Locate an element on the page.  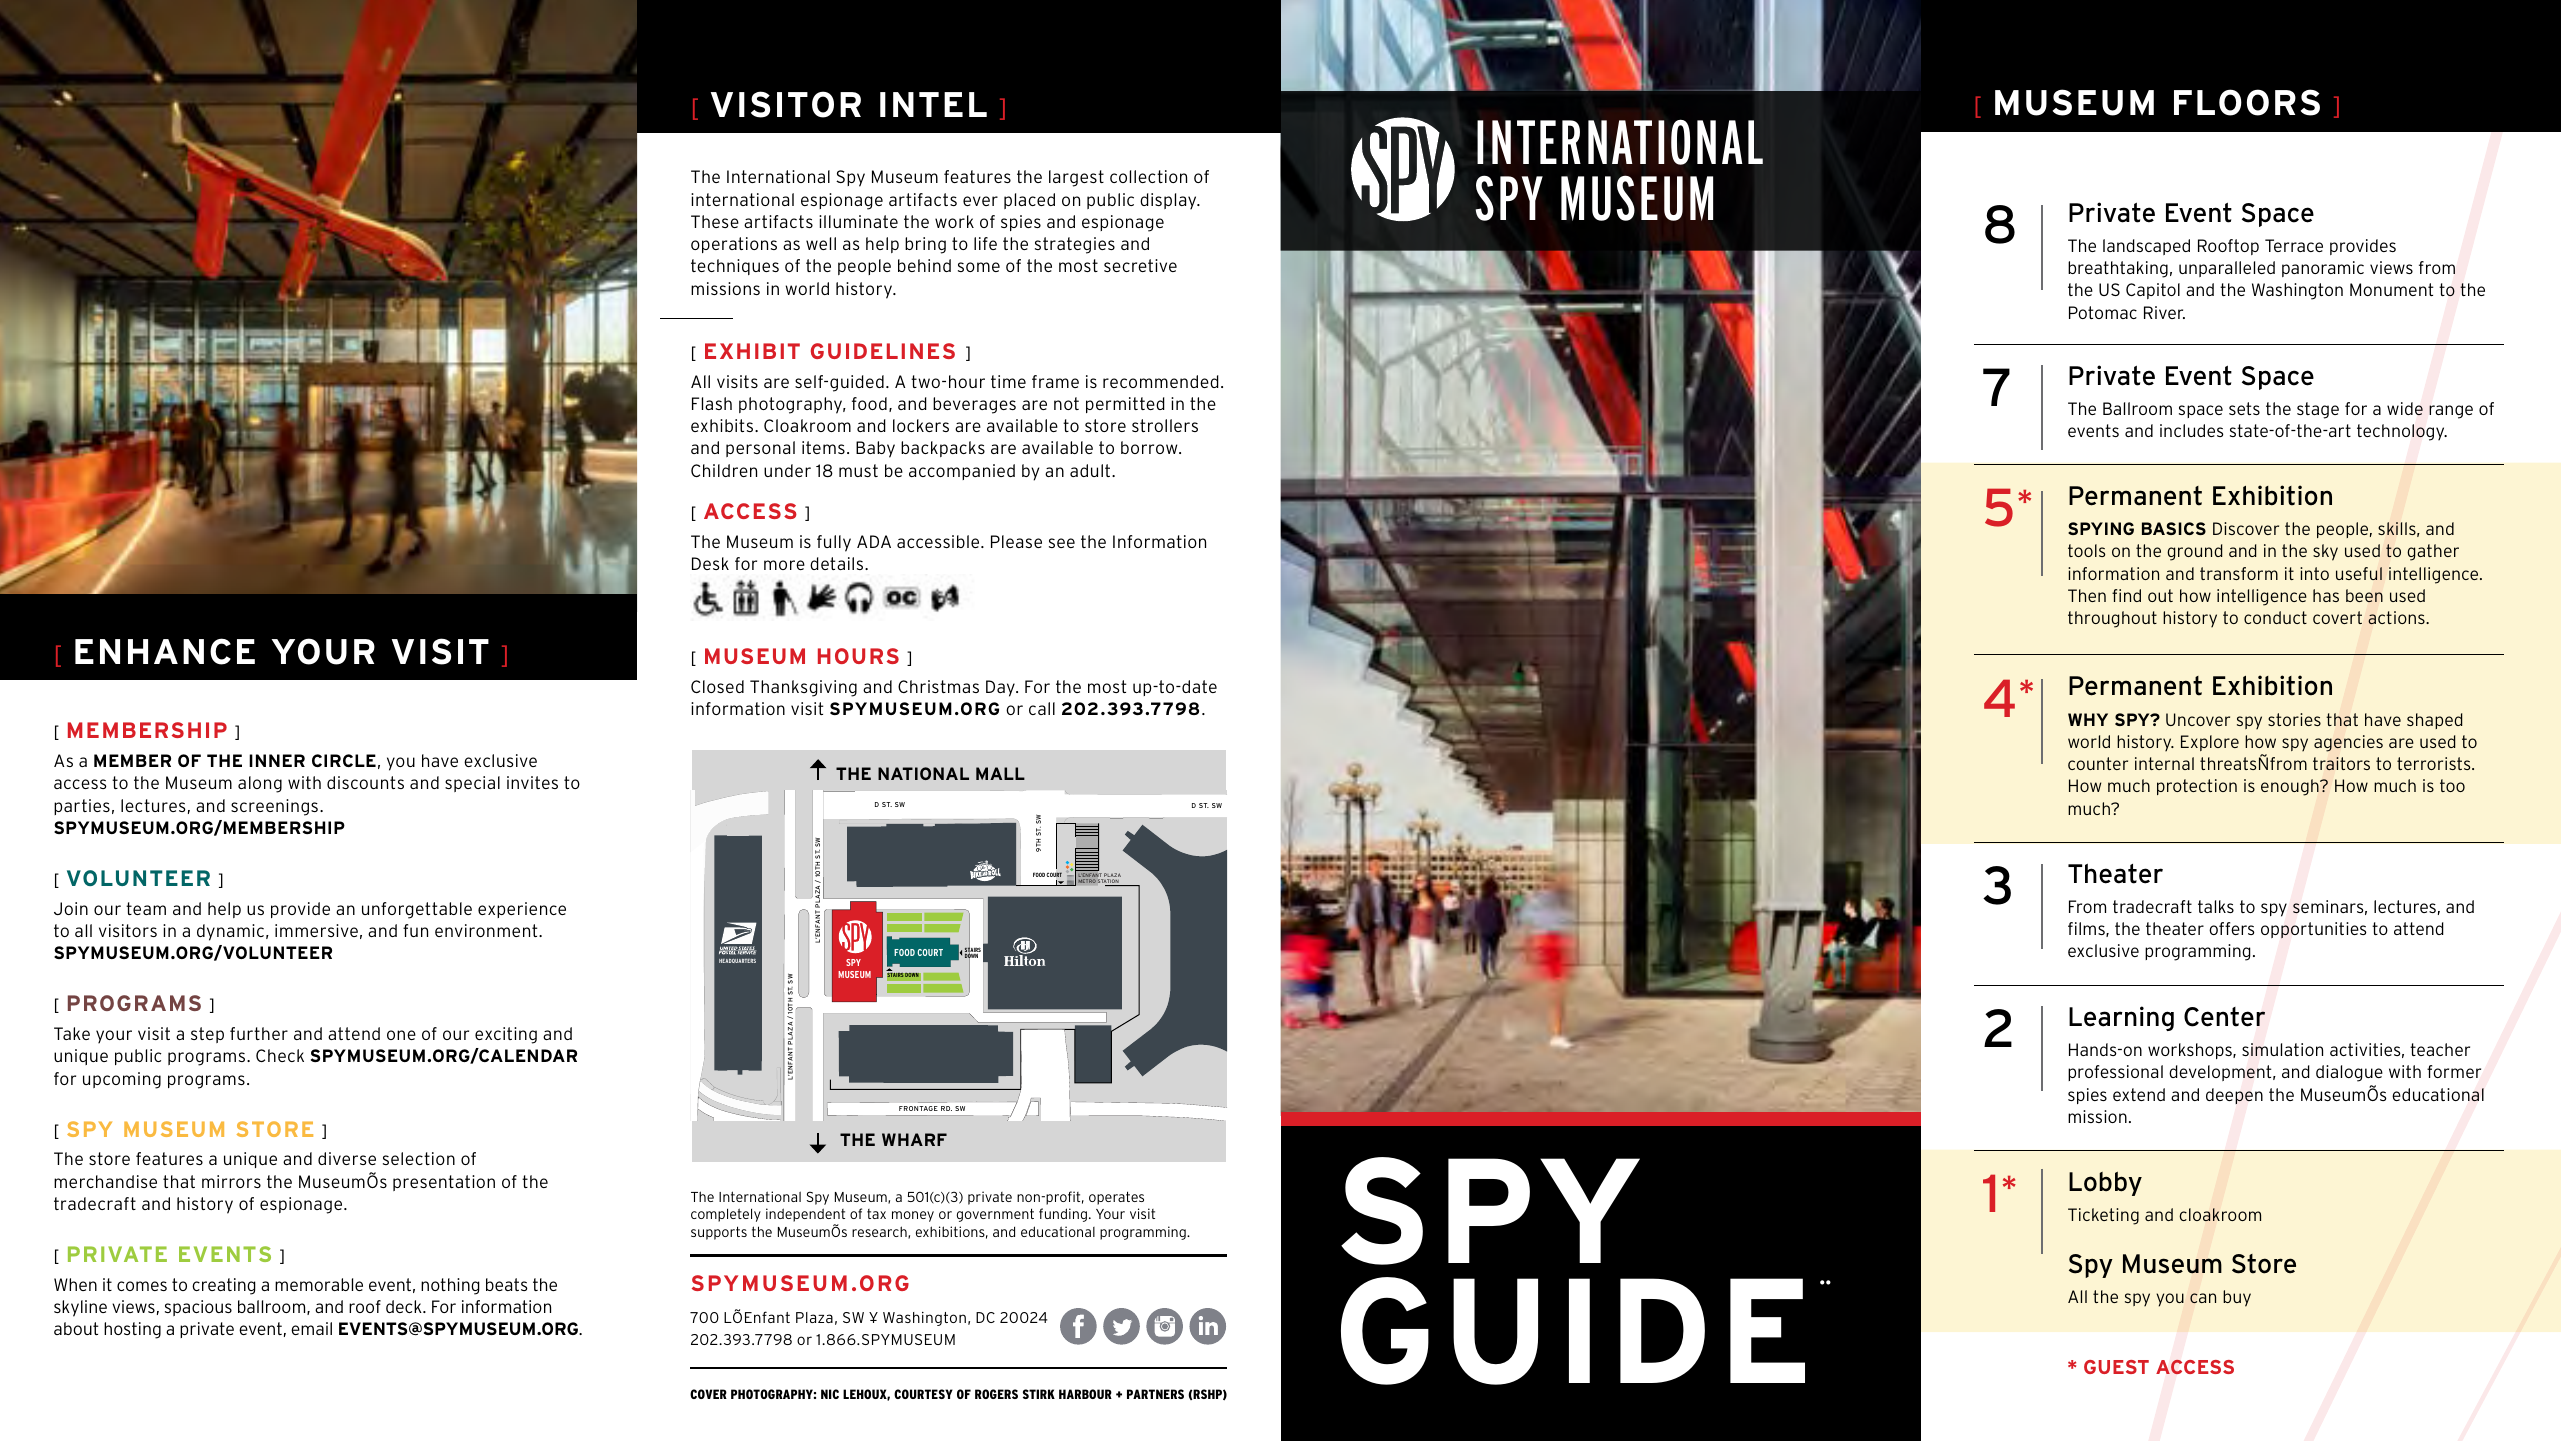
email is located at coordinates (311, 1328).
